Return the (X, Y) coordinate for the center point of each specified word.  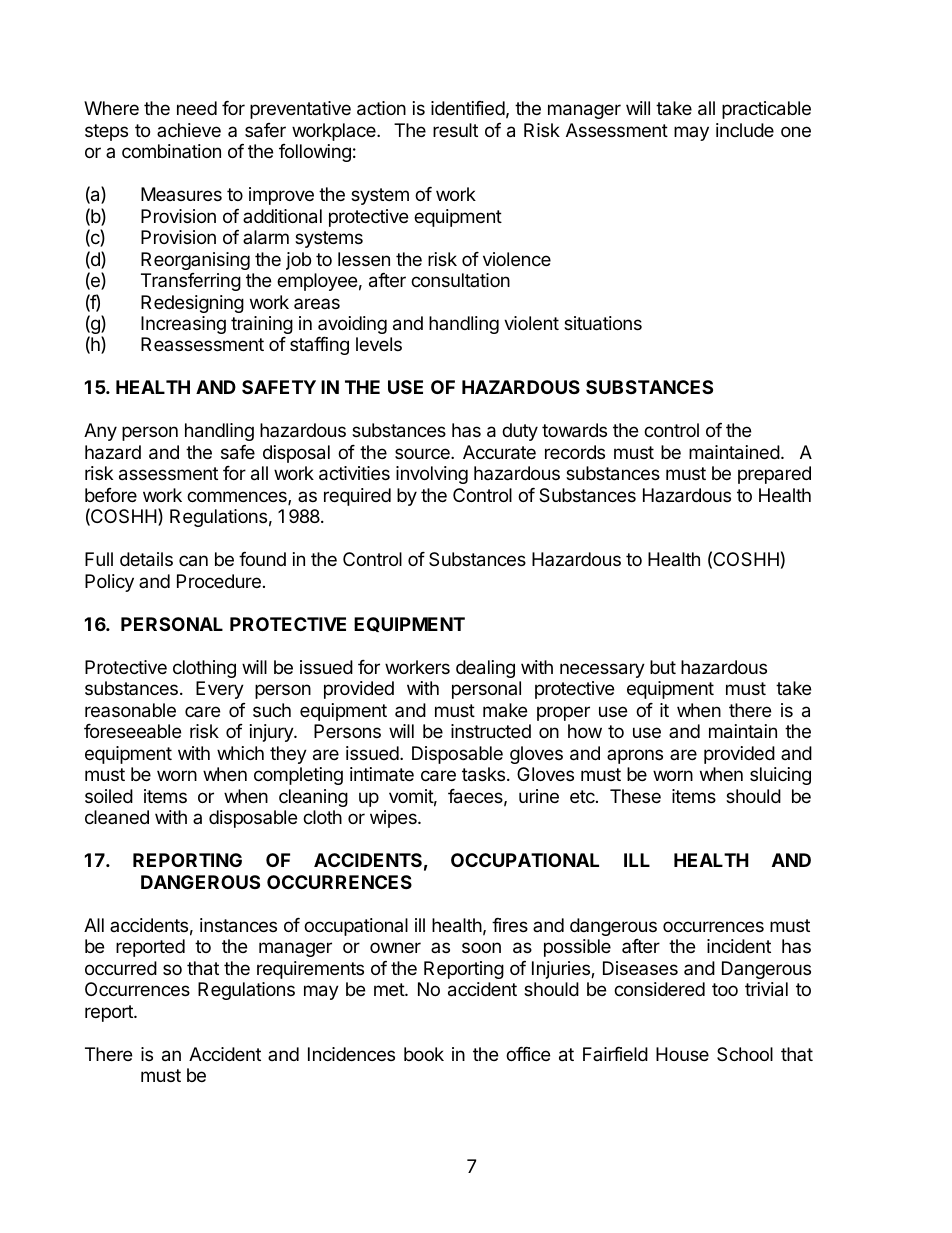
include (745, 130)
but (663, 667)
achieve (189, 130)
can (193, 560)
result (455, 130)
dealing (485, 669)
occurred (121, 968)
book (424, 1054)
